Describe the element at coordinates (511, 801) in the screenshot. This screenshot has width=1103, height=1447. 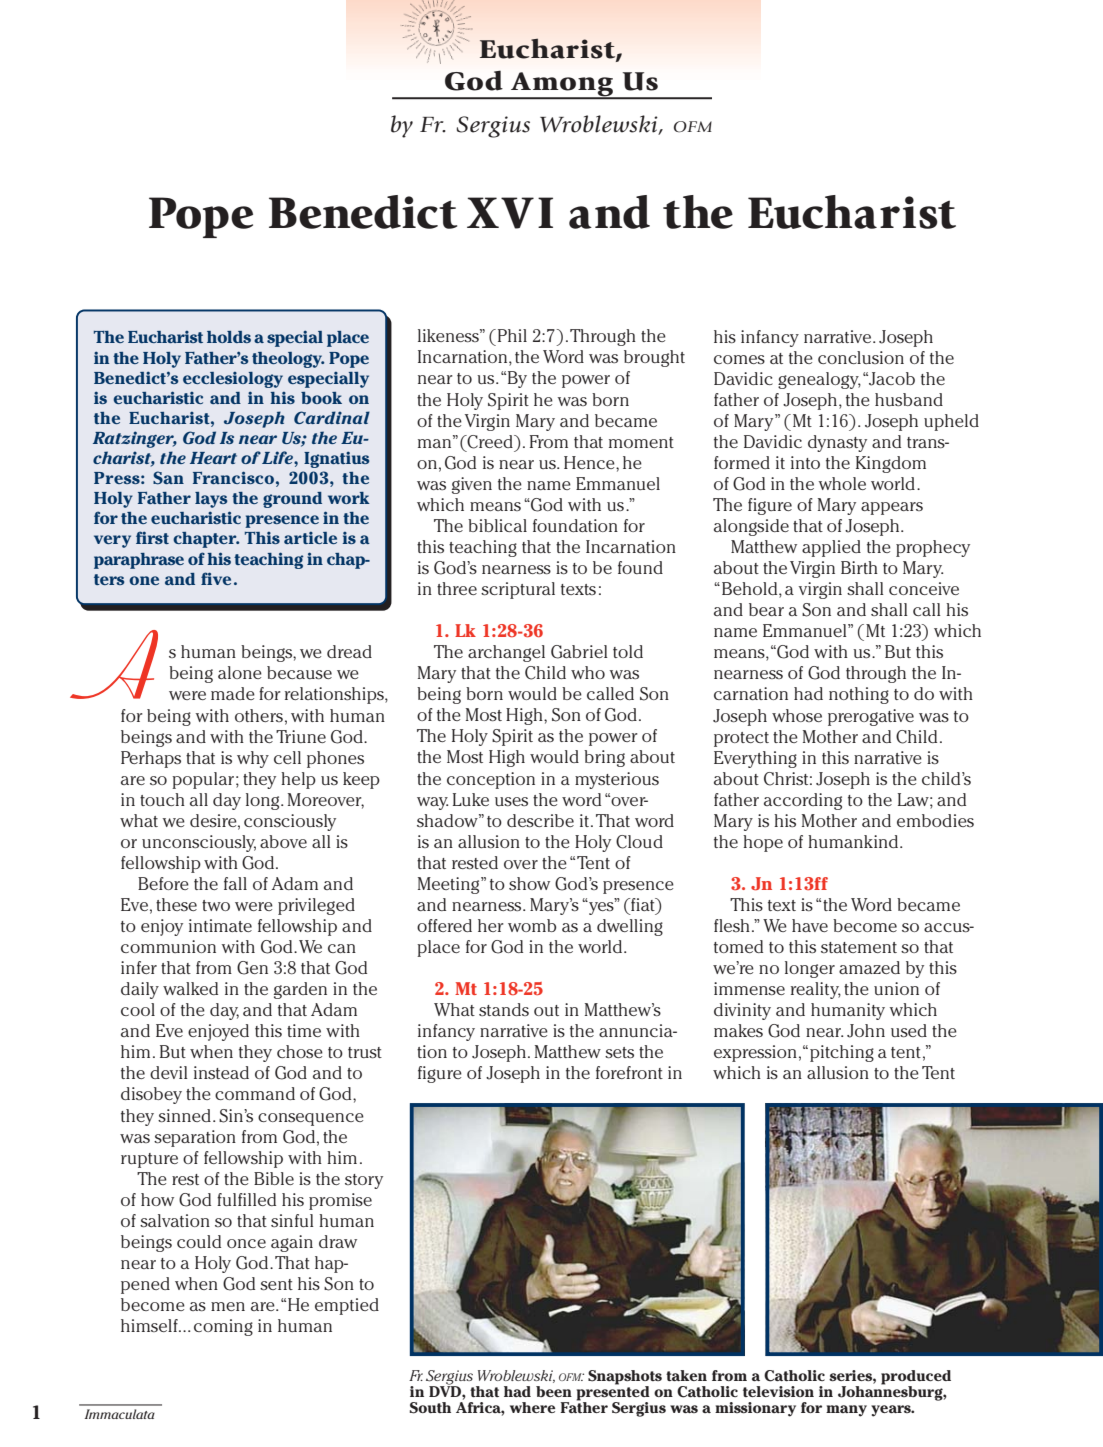
I see `uses` at that location.
